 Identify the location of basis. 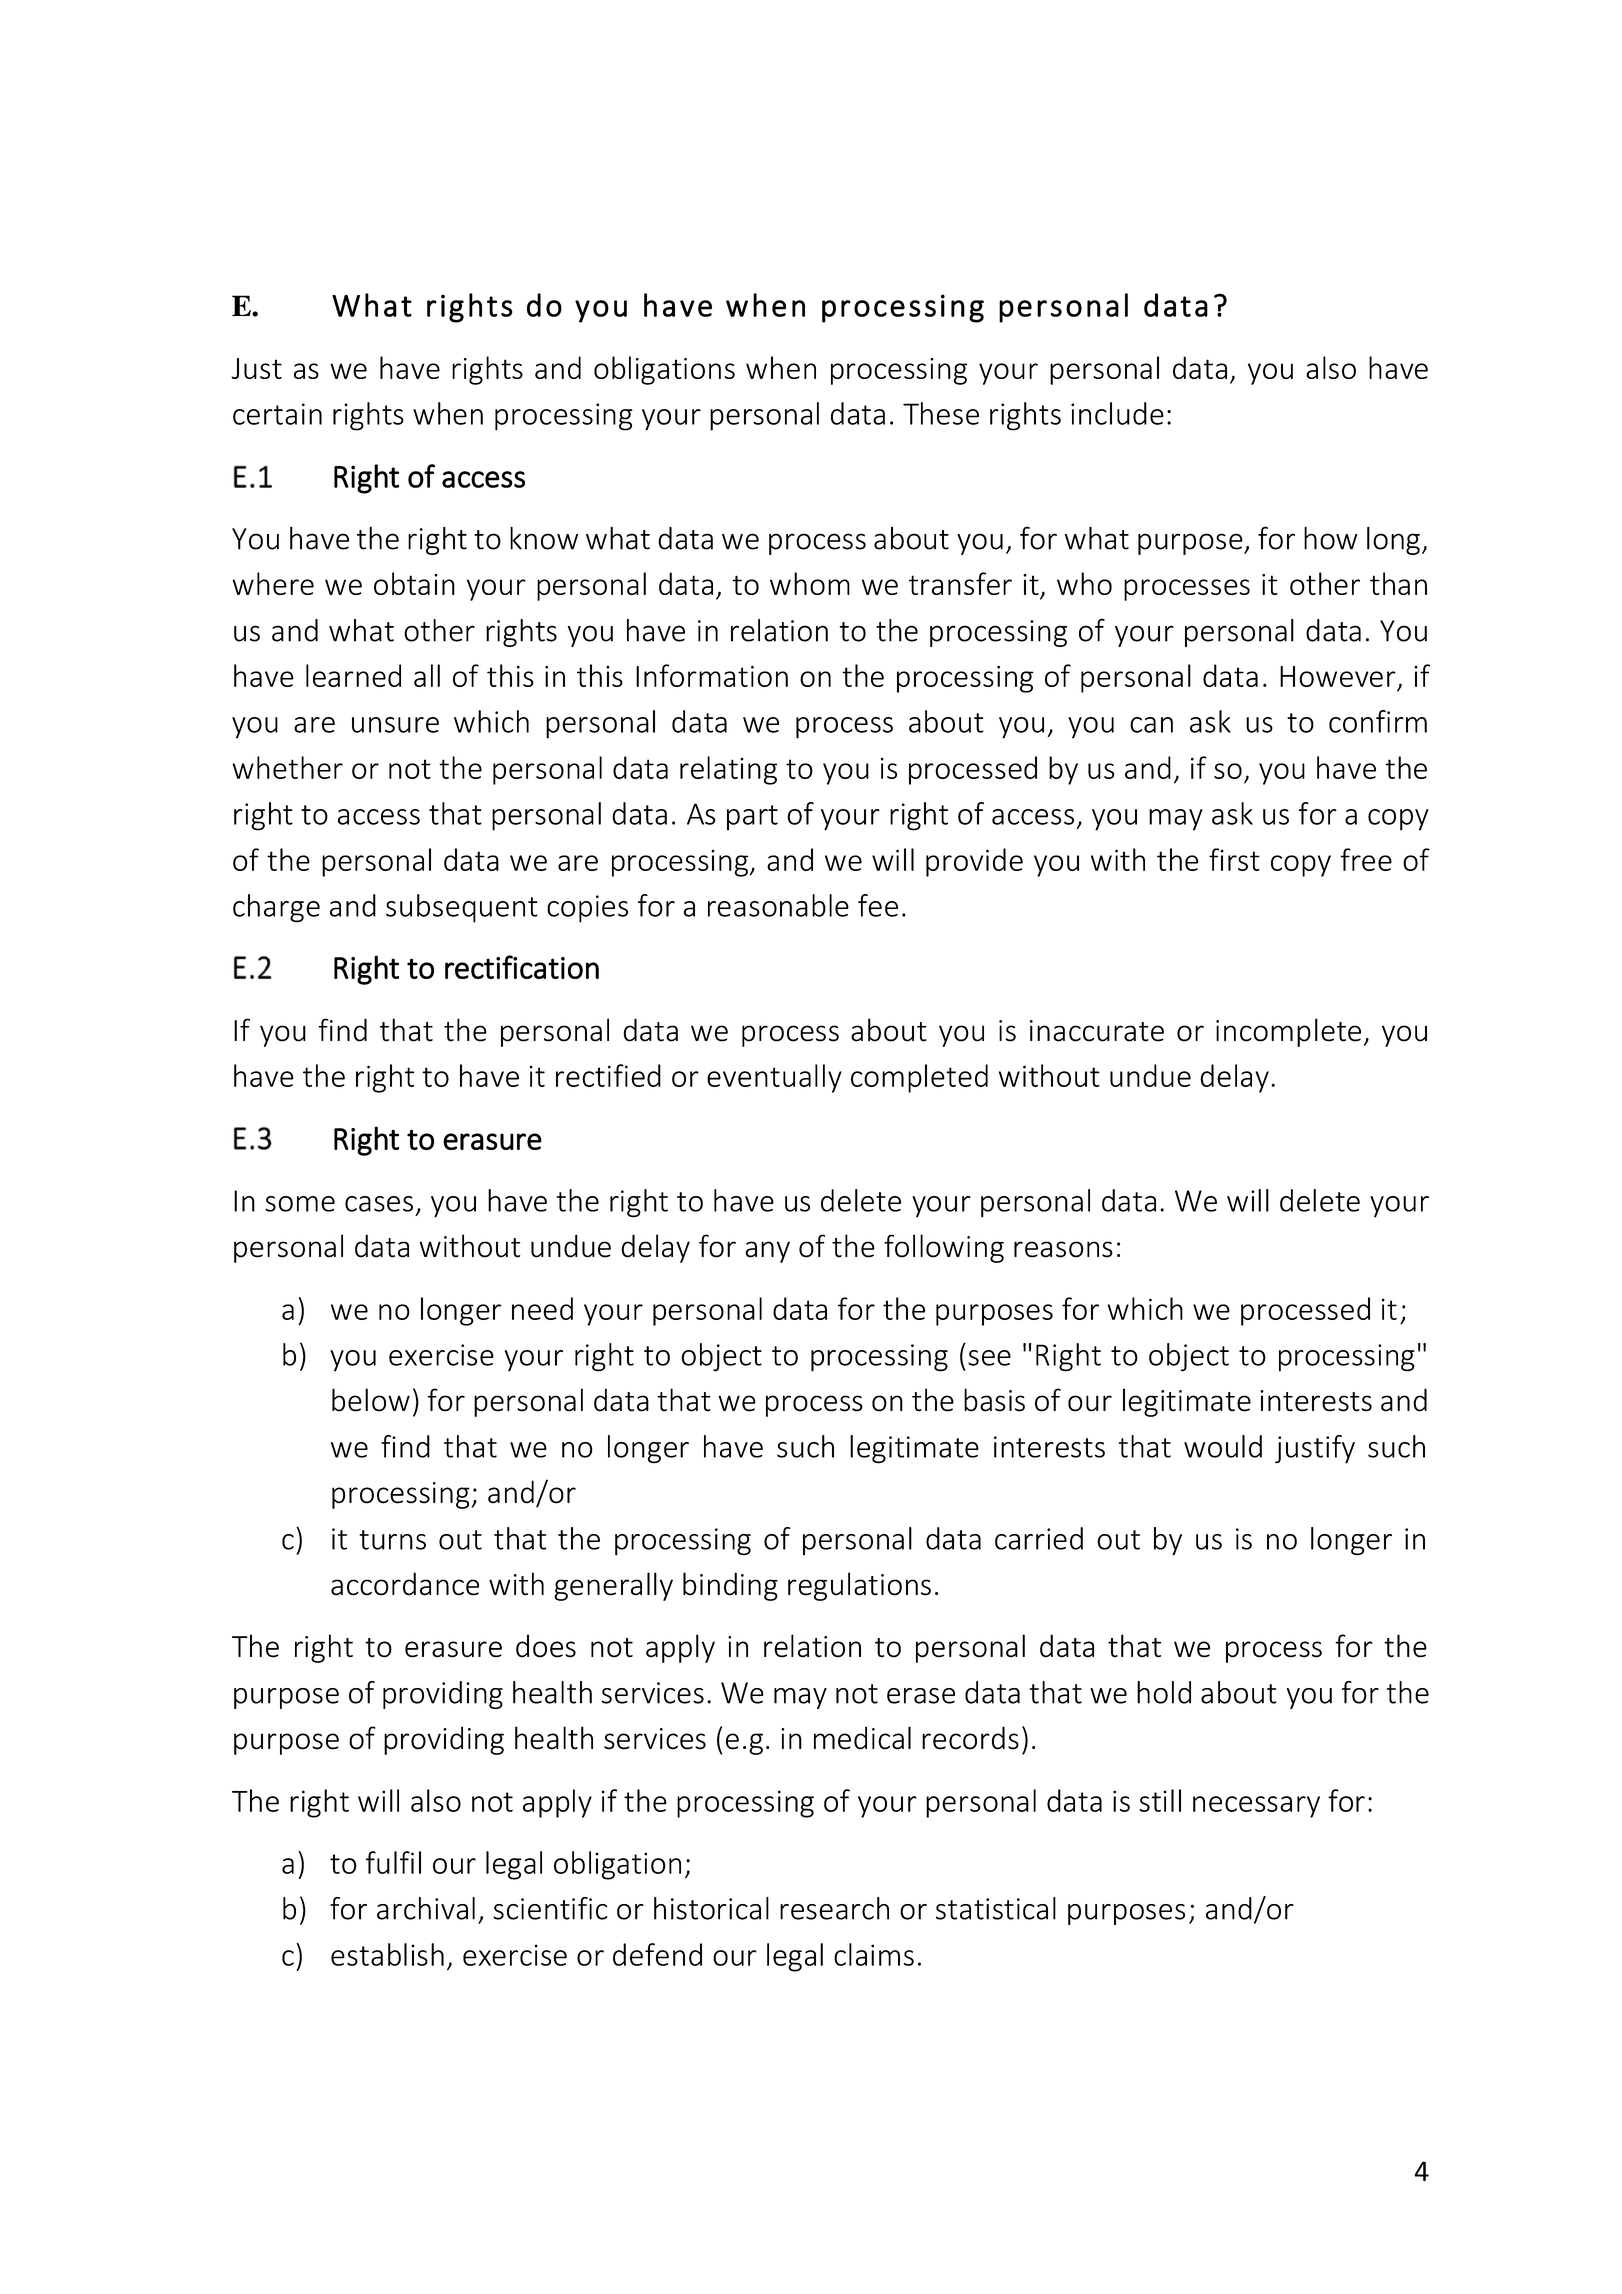
(994, 1400).
